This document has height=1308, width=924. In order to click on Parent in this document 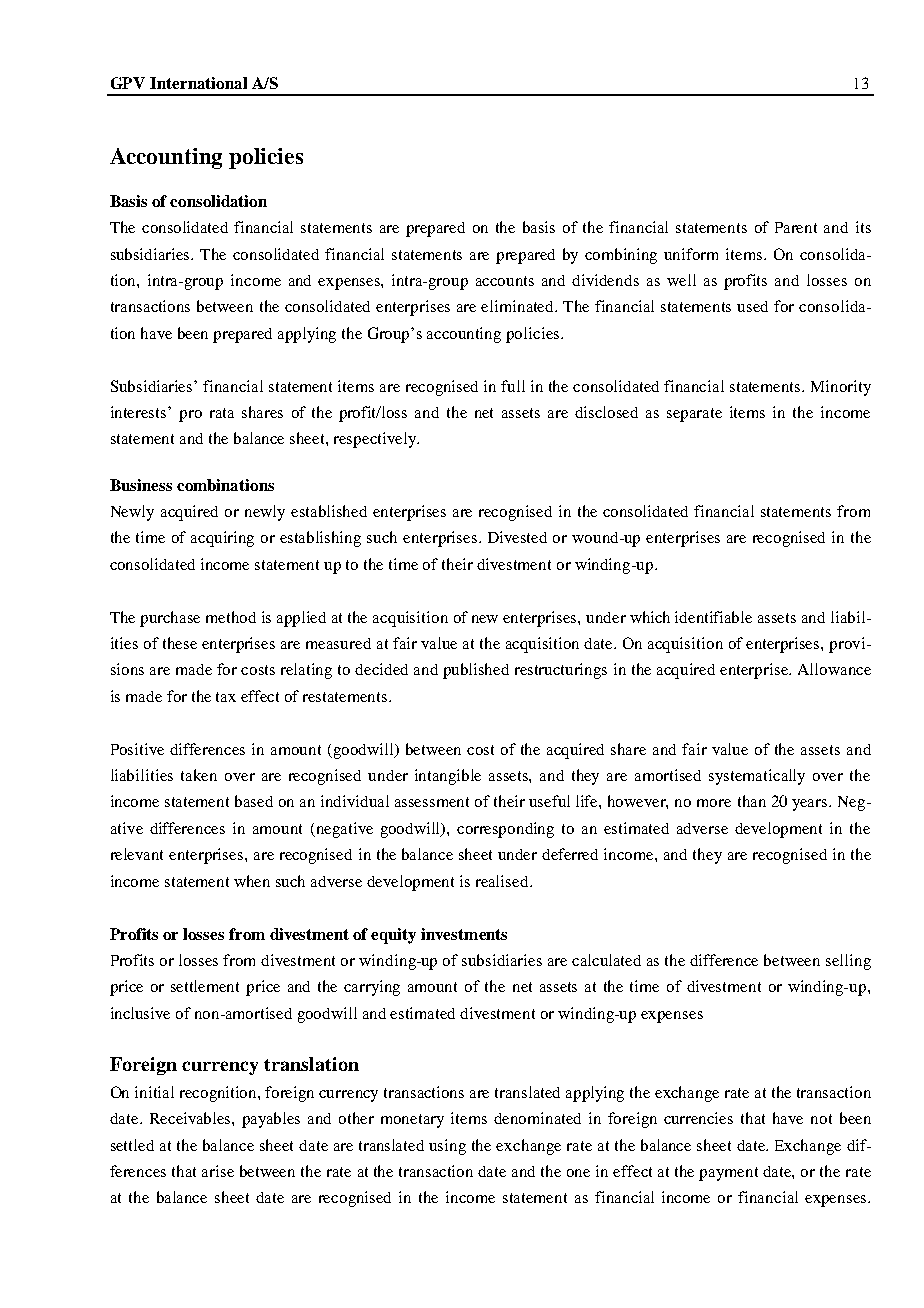, I will do `click(796, 227)`.
